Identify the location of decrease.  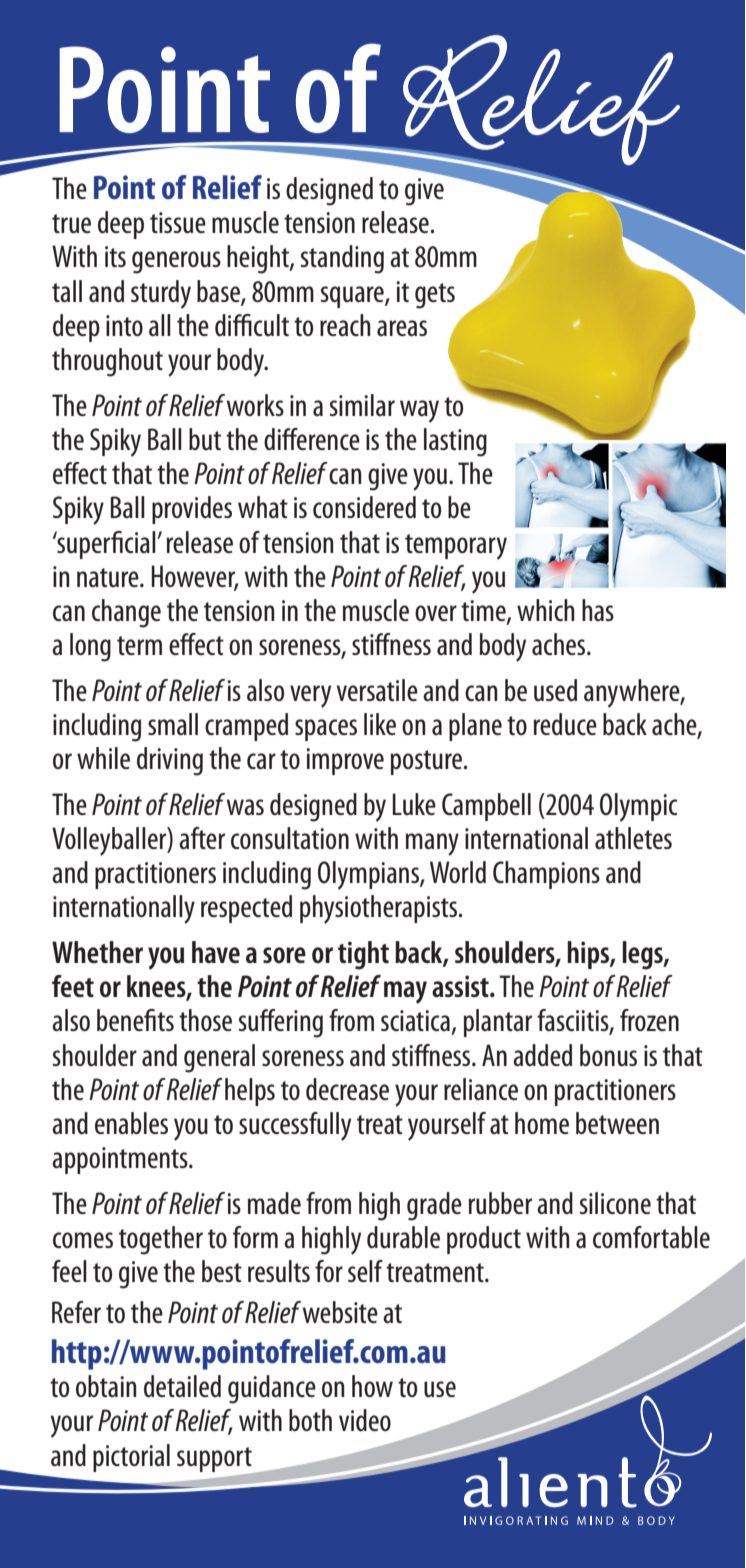
(347, 1089).
